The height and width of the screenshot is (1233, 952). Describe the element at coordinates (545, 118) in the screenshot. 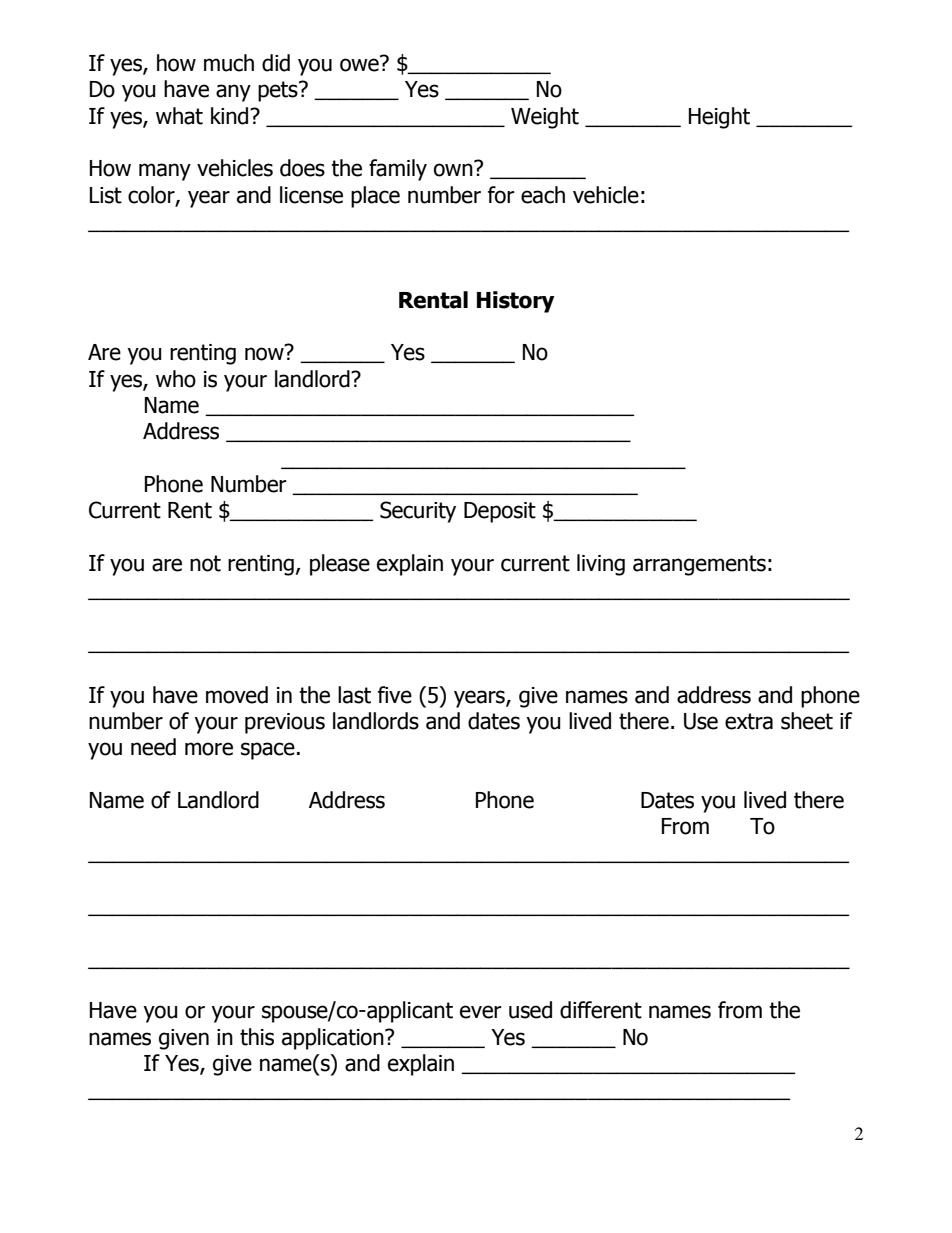

I see `Weight` at that location.
